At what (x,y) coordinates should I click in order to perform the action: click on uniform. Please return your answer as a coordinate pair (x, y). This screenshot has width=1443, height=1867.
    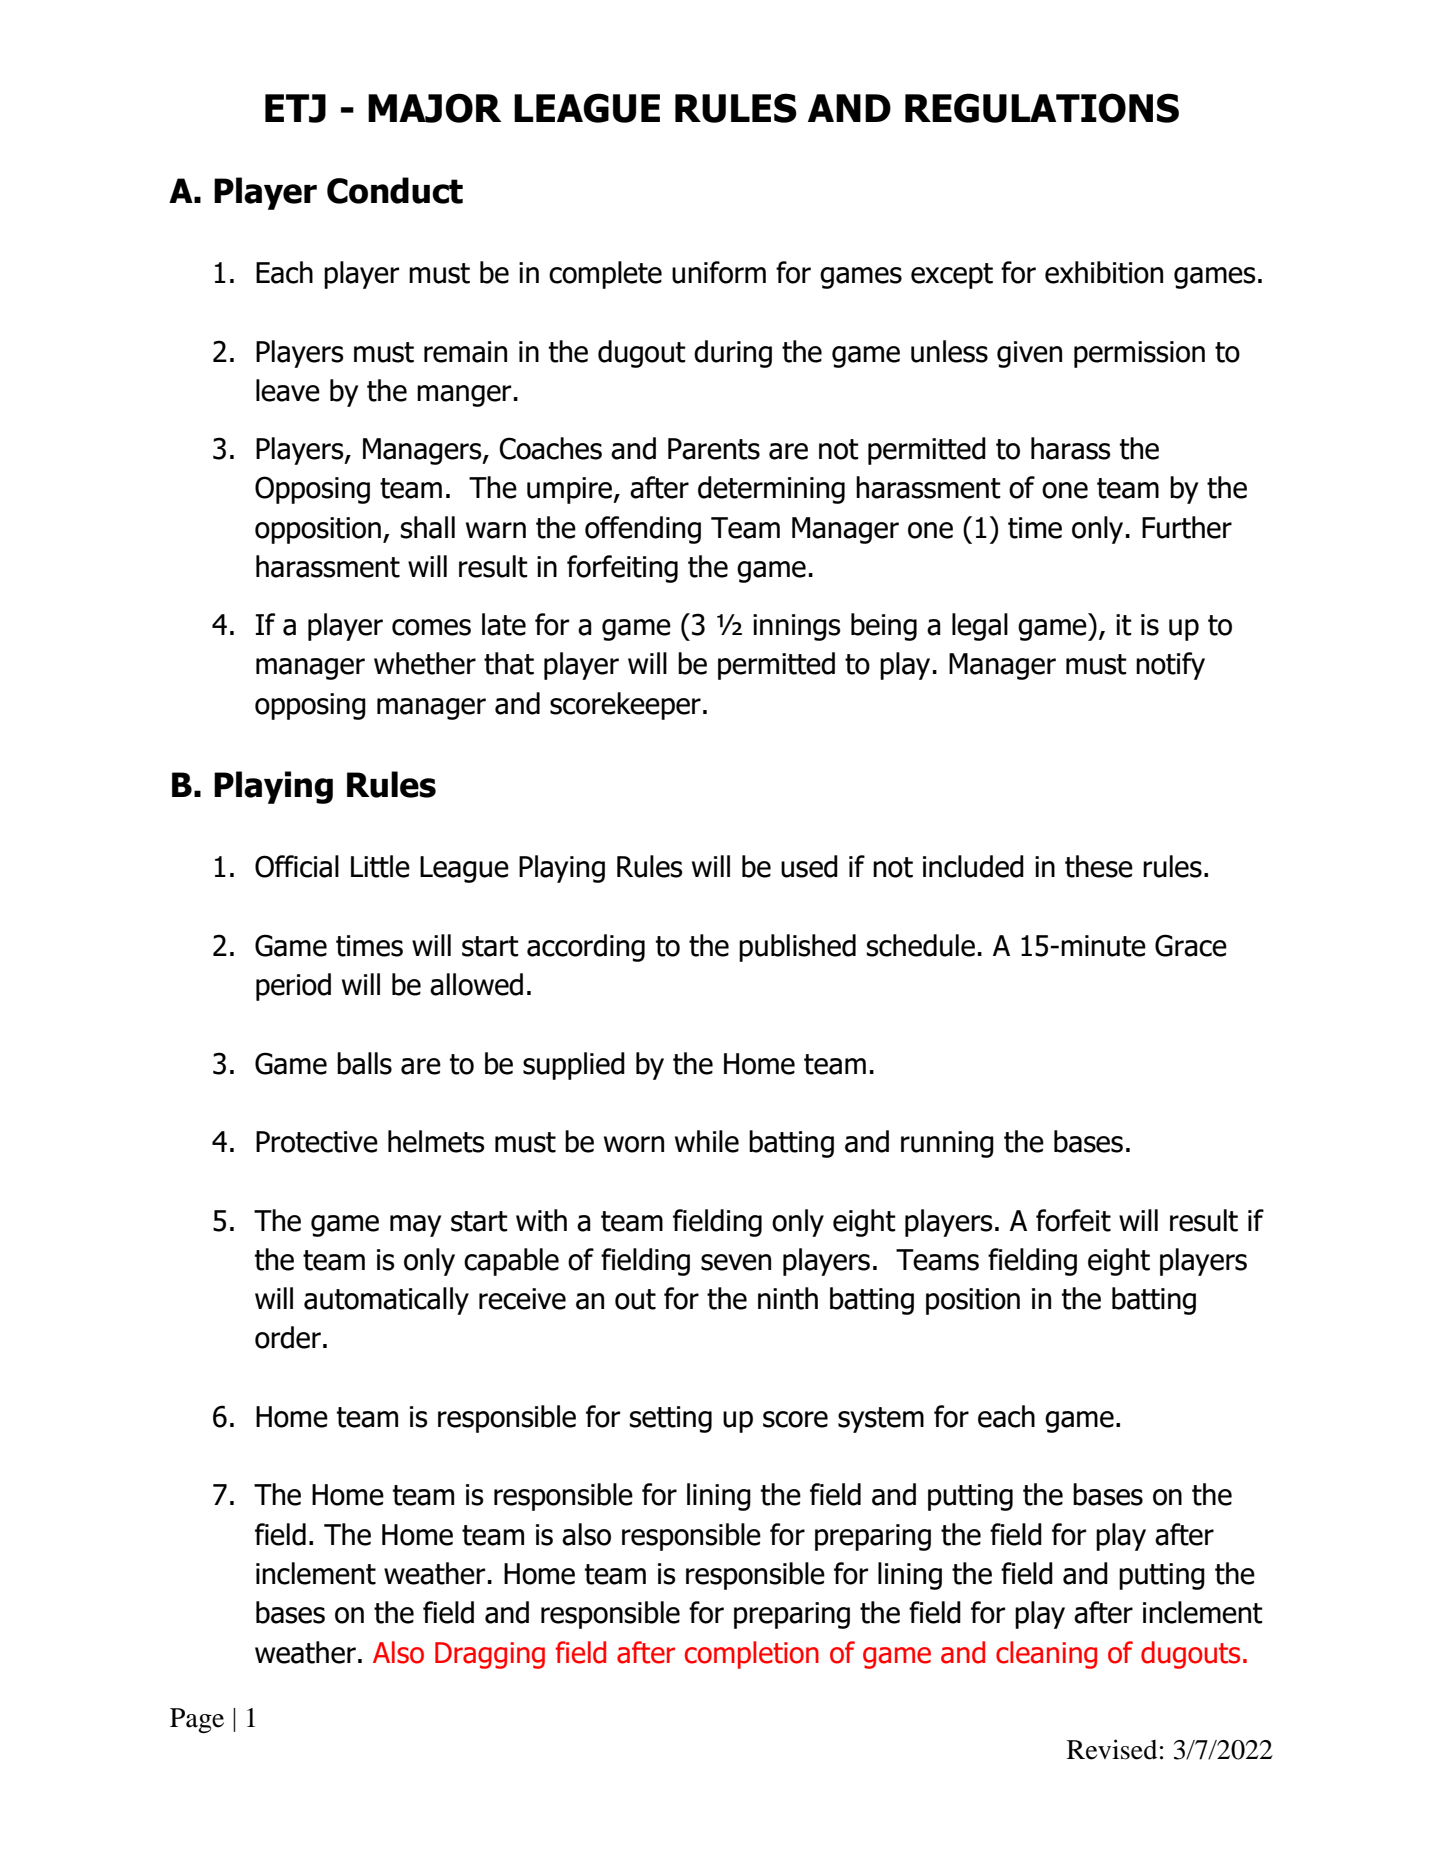
    Looking at the image, I should click on (719, 272).
